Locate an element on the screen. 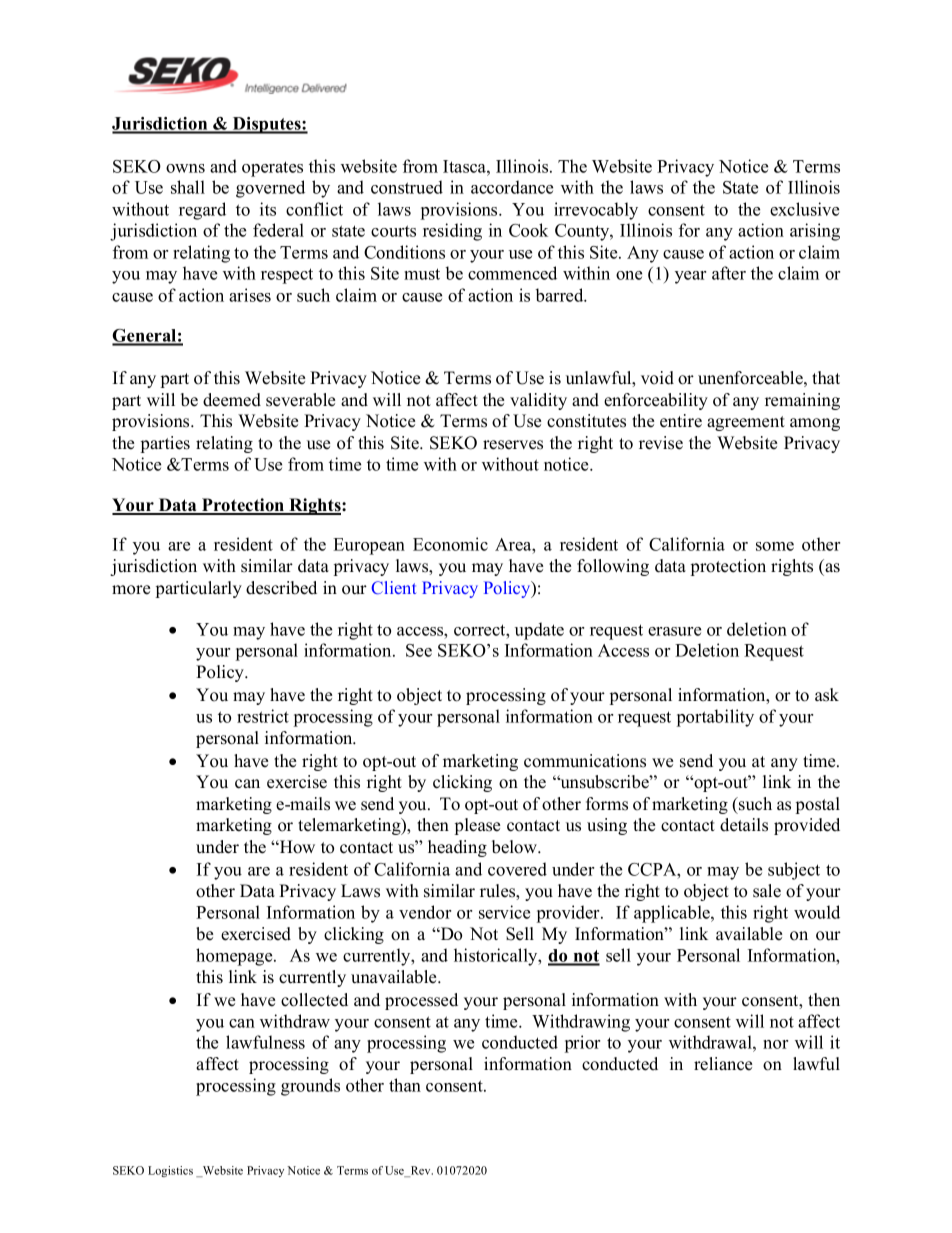 The image size is (952, 1233). Logistics is located at coordinates (170, 1171).
